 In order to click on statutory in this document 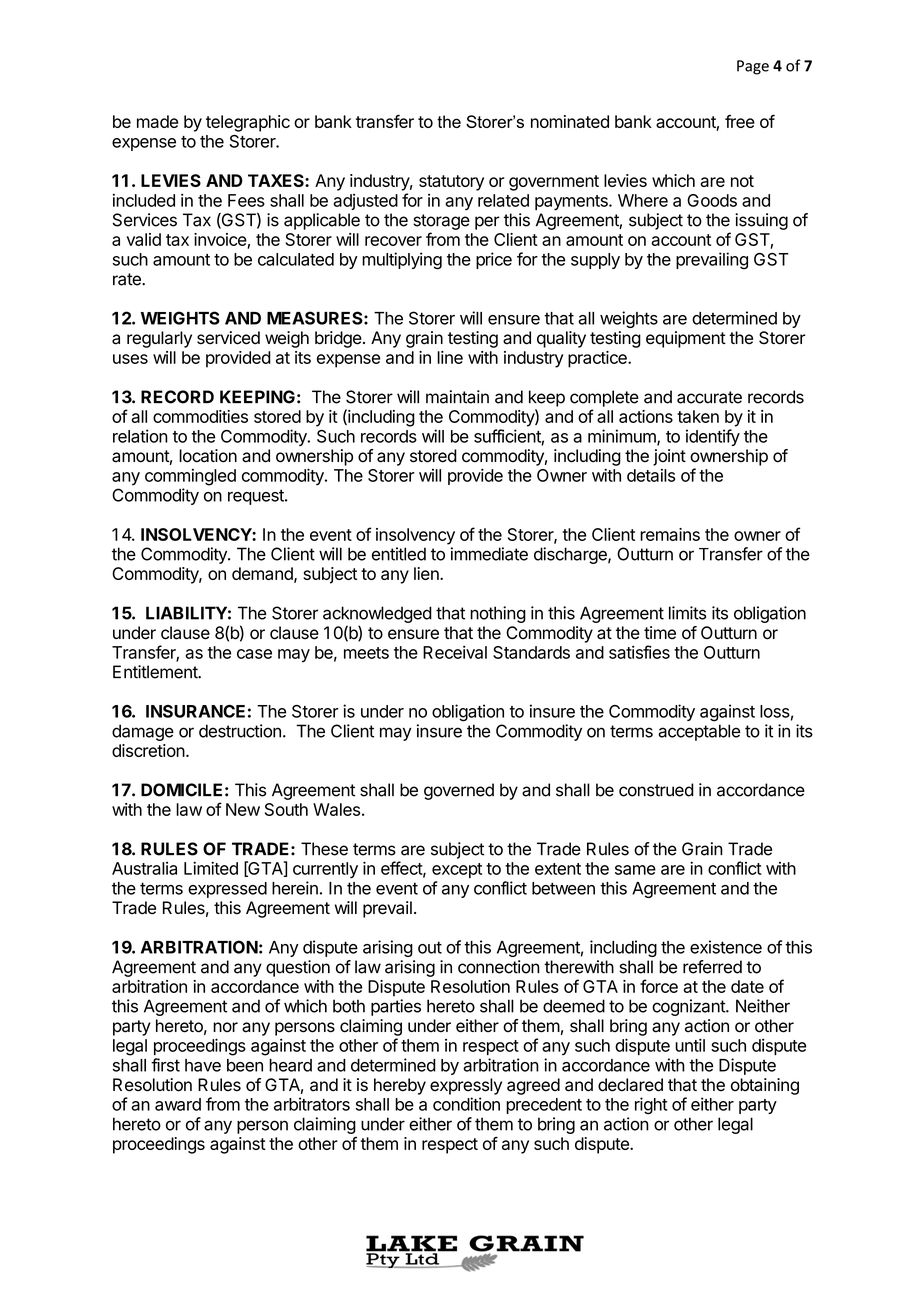, I will do `click(451, 183)`.
